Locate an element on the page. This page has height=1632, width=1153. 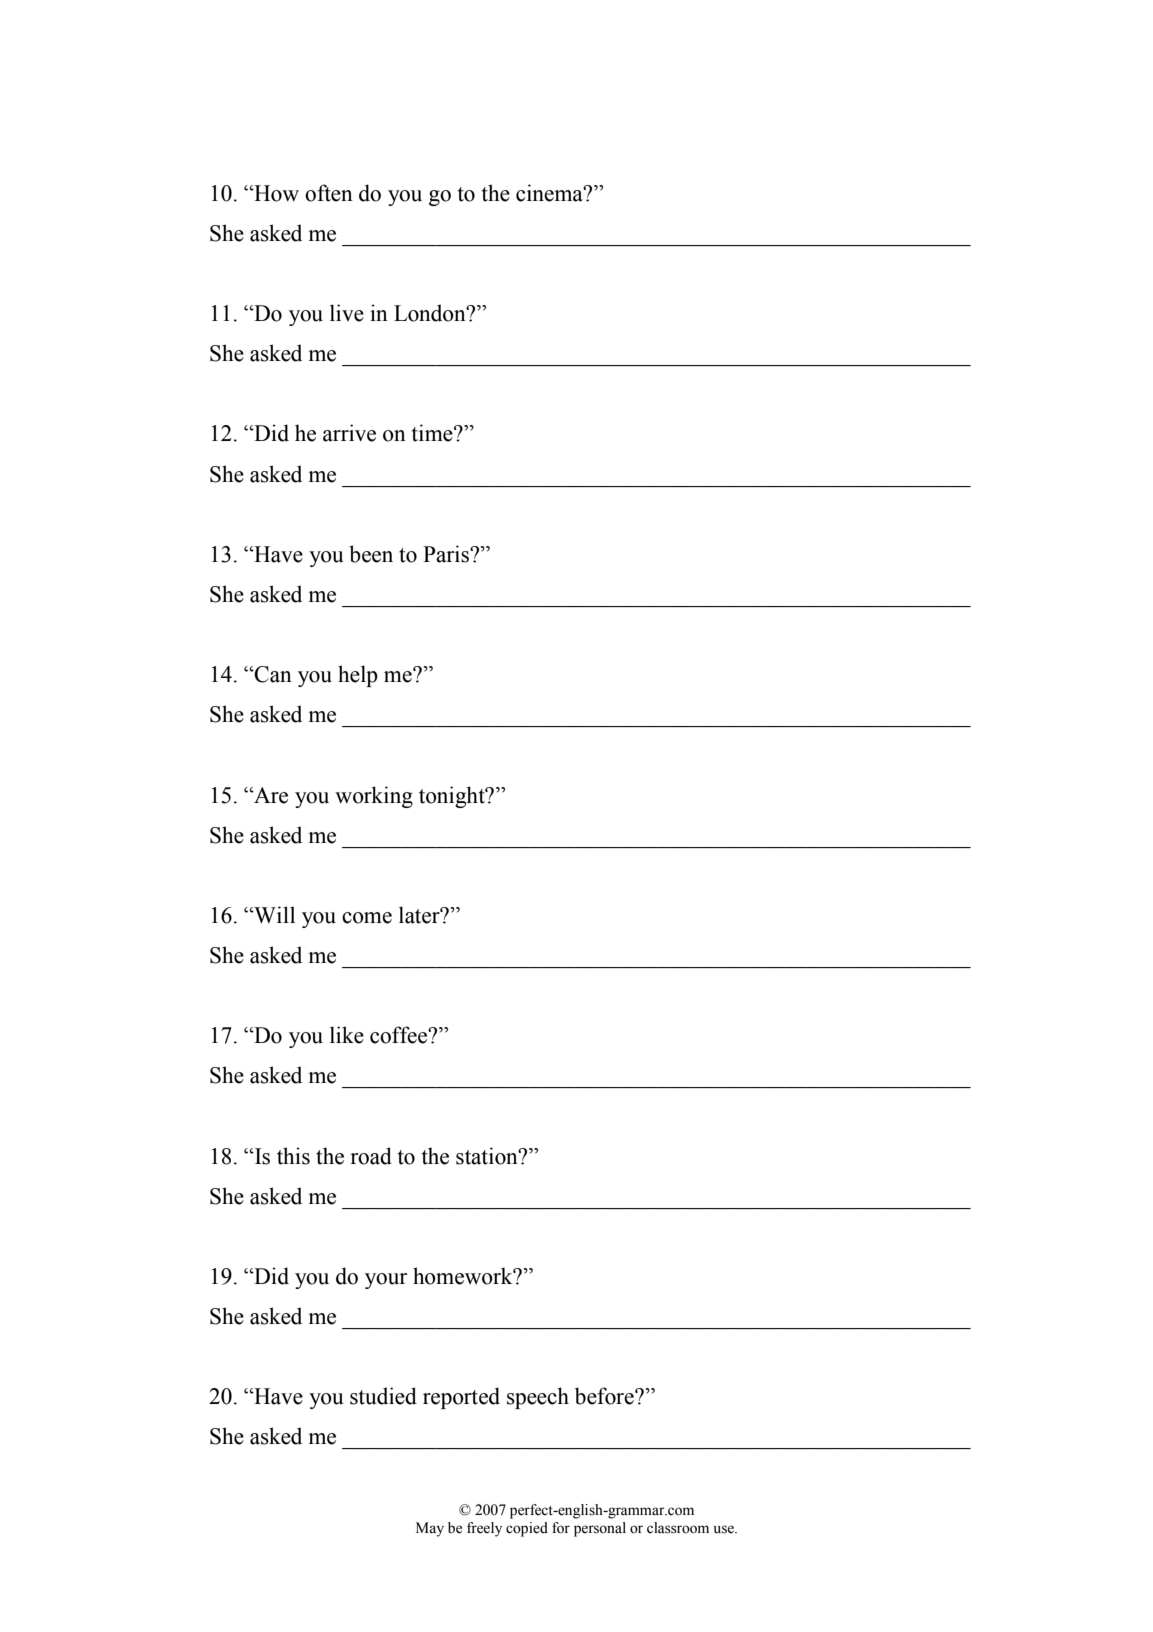
road is located at coordinates (371, 1156).
